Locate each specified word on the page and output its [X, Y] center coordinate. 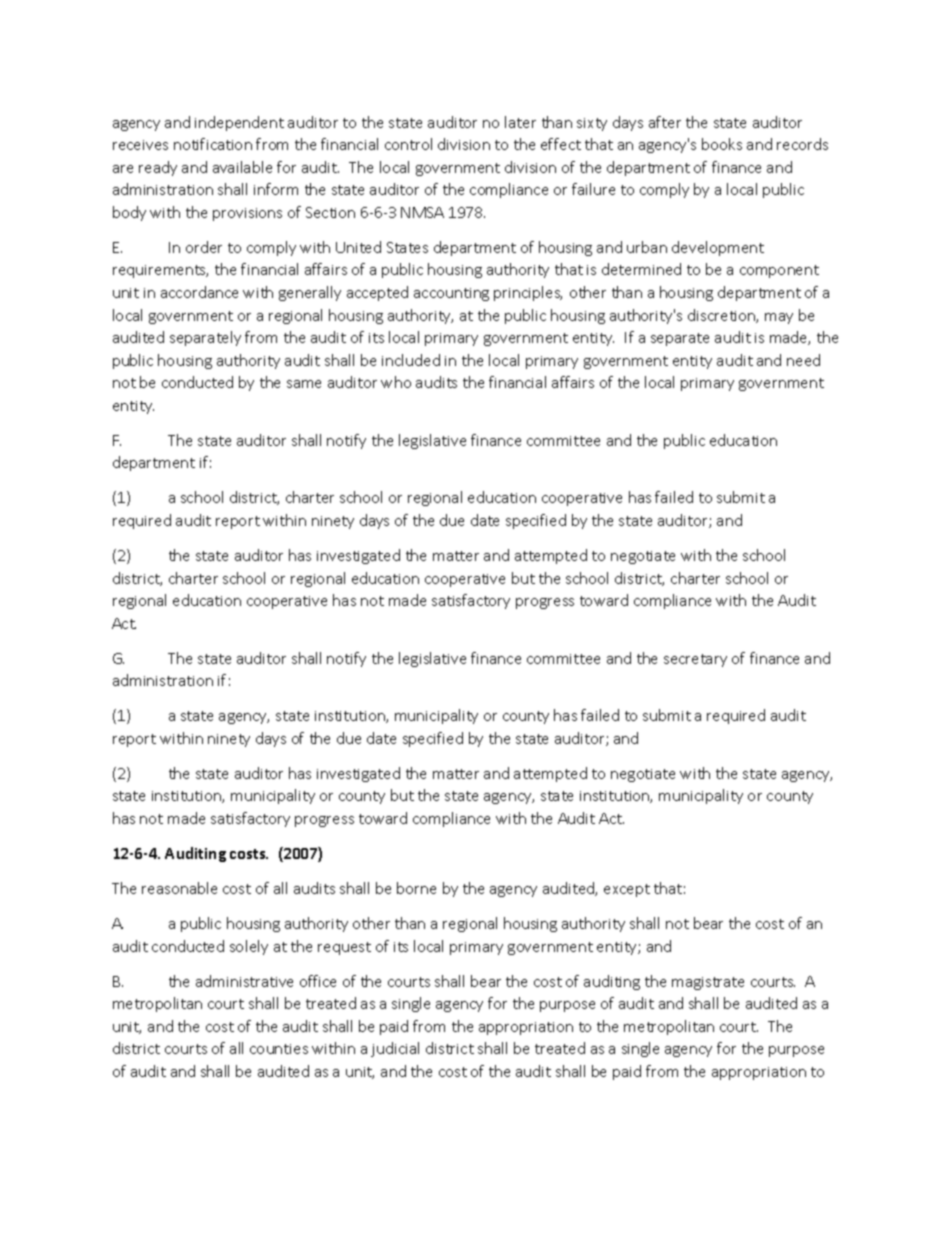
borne [416, 888]
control [408, 144]
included [411, 360]
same [304, 384]
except [627, 890]
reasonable [179, 888]
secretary [695, 660]
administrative [244, 981]
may [779, 318]
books [722, 144]
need [803, 360]
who [396, 382]
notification [213, 144]
